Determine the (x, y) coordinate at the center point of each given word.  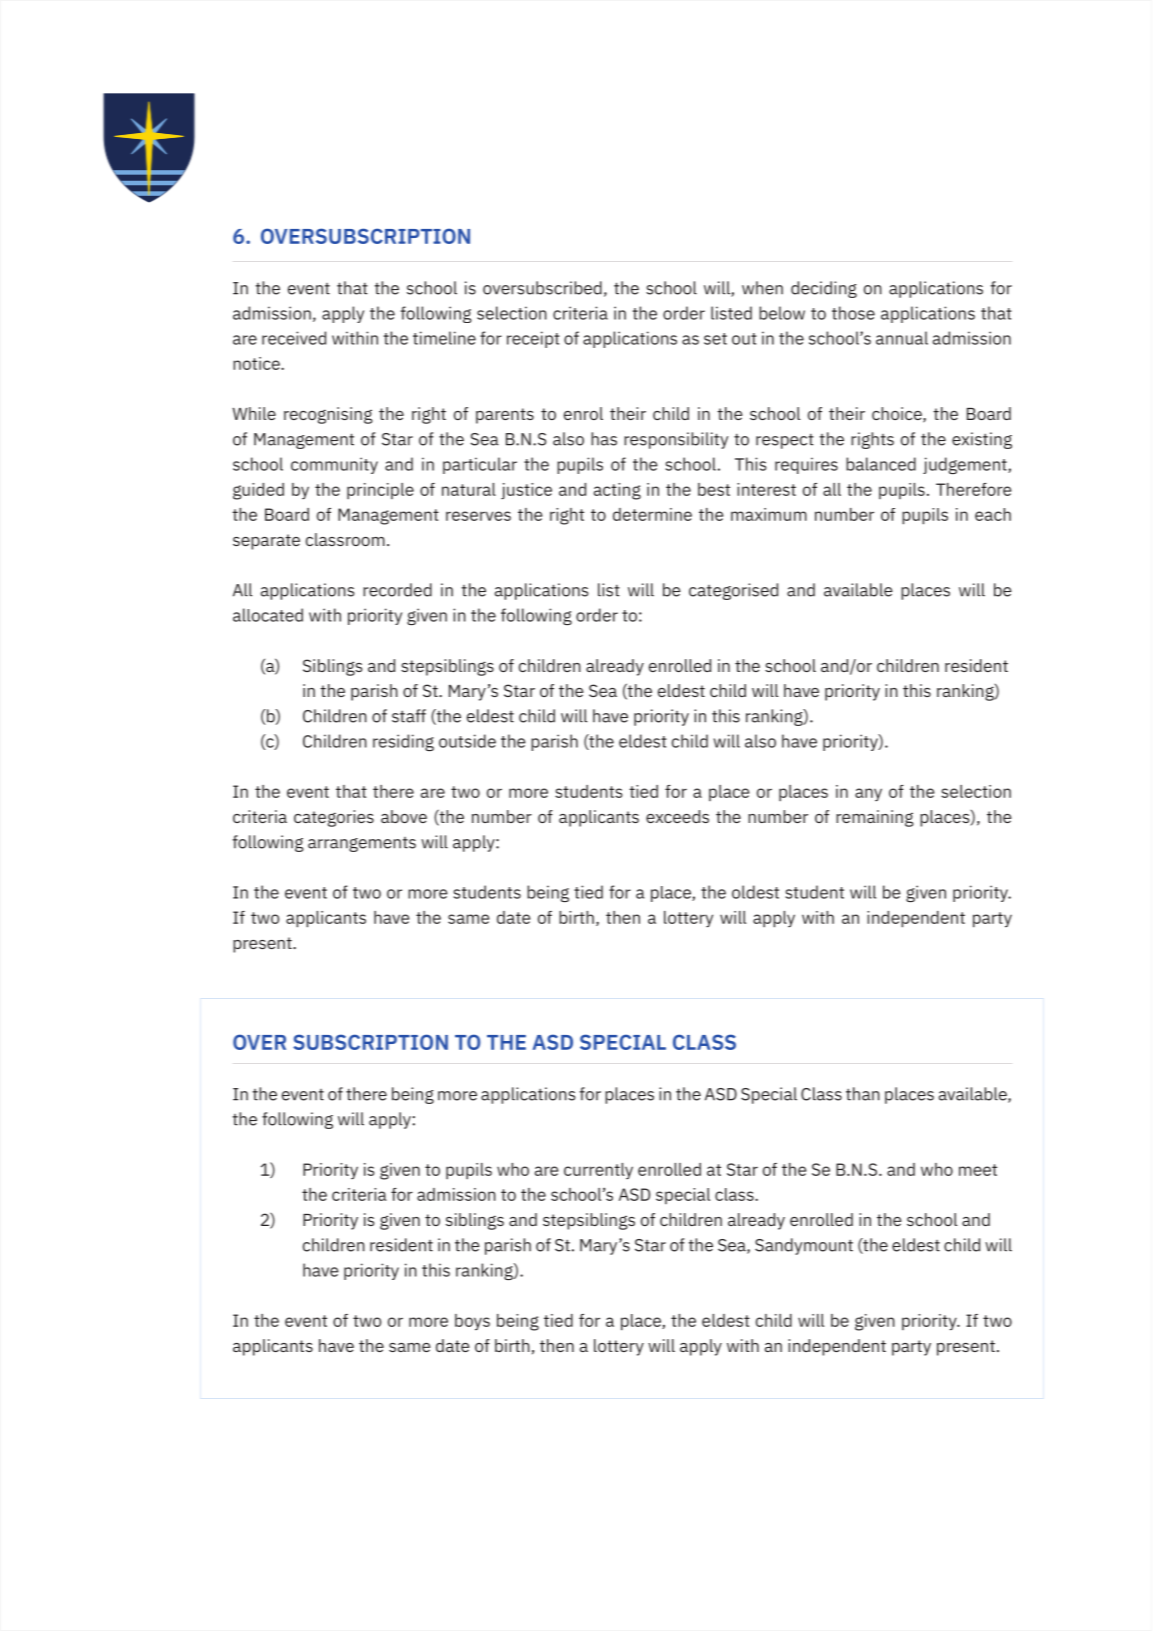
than (863, 1094)
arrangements (362, 844)
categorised (733, 591)
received (294, 338)
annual (902, 338)
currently (598, 1171)
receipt (533, 339)
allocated (268, 615)
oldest (755, 892)
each (993, 514)
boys (472, 1322)
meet (978, 1170)
